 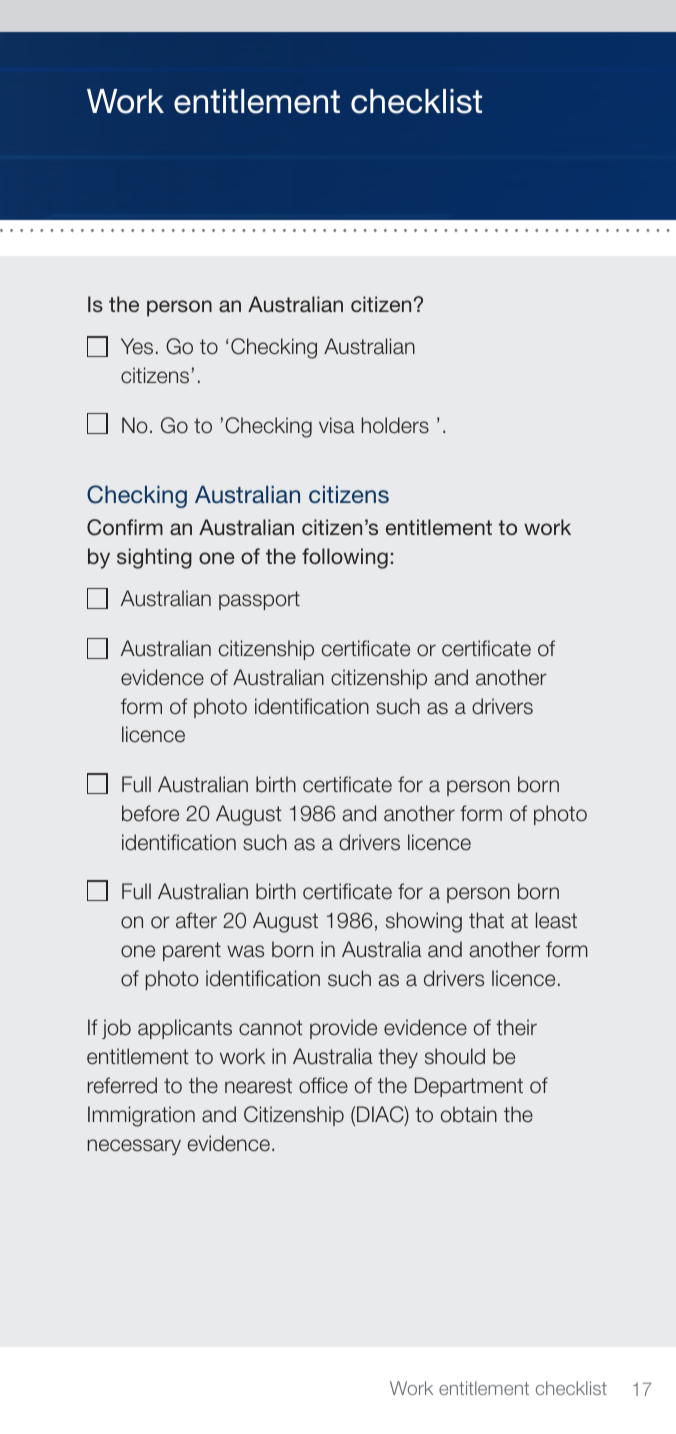 I want to click on following, so click(x=345, y=558).
